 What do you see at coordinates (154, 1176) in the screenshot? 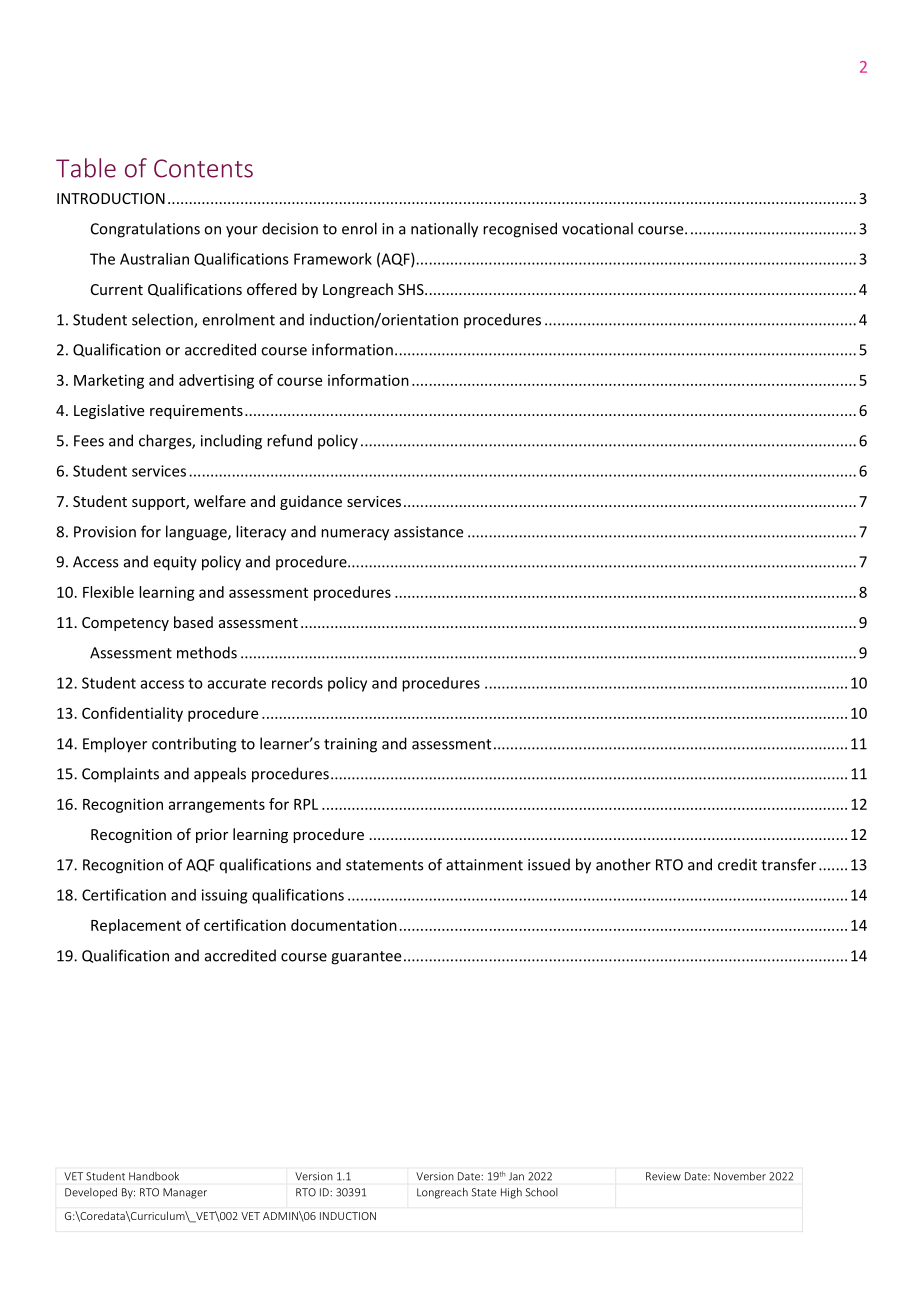
I see `Handbook` at bounding box center [154, 1176].
